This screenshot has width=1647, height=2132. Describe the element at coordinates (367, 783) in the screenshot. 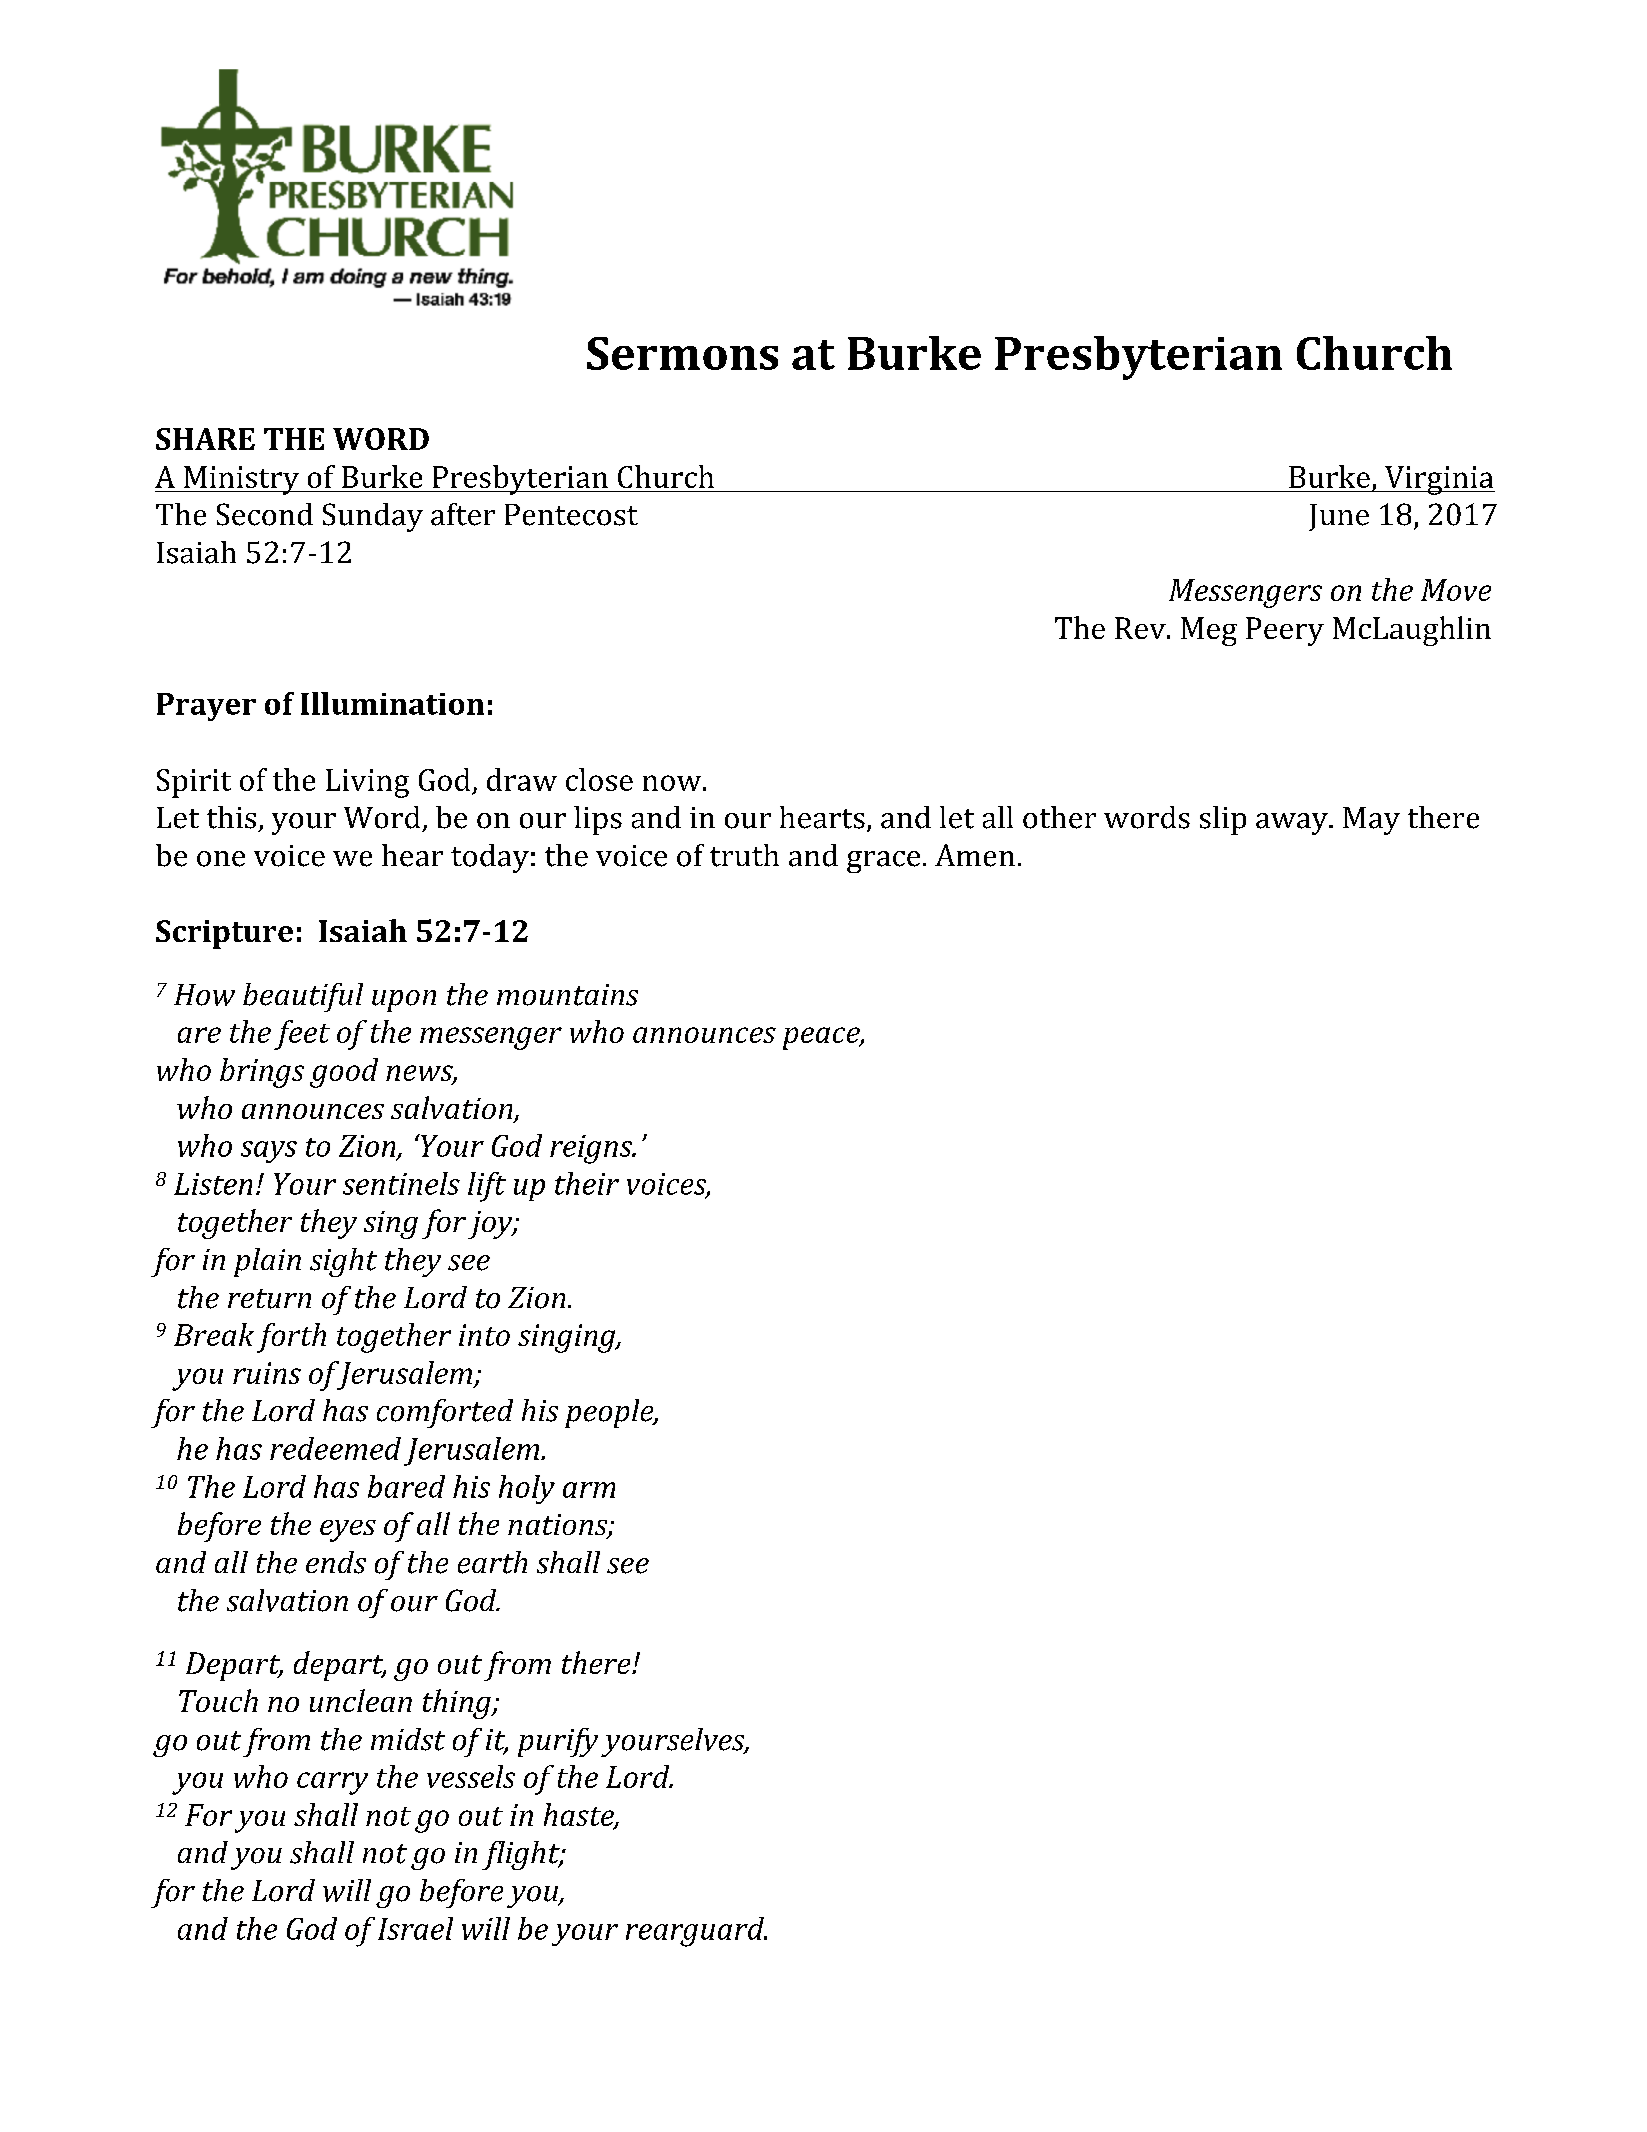

I see `Living` at that location.
